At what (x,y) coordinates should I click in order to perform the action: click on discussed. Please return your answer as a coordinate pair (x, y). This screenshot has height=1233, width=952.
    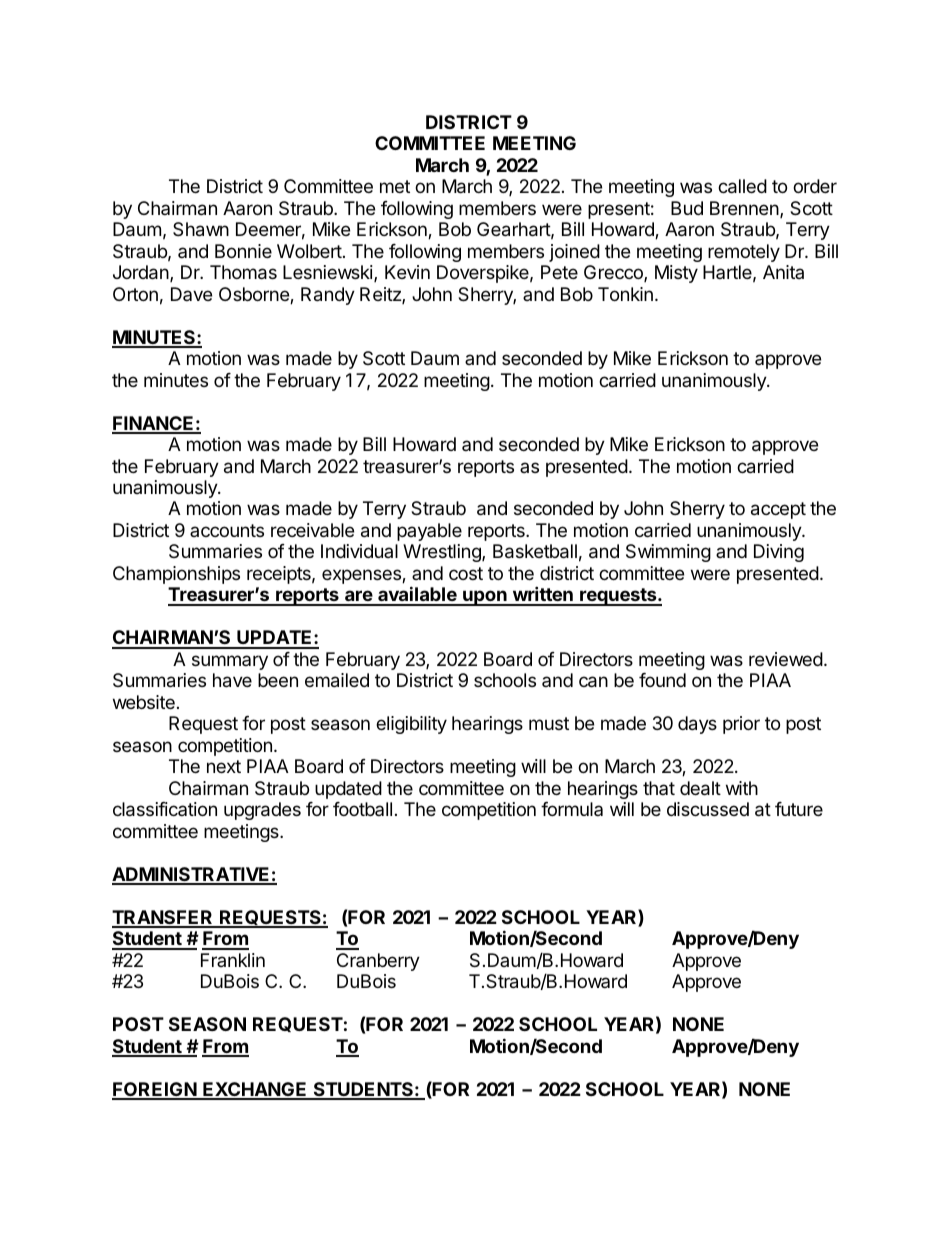
    Looking at the image, I should click on (708, 809).
